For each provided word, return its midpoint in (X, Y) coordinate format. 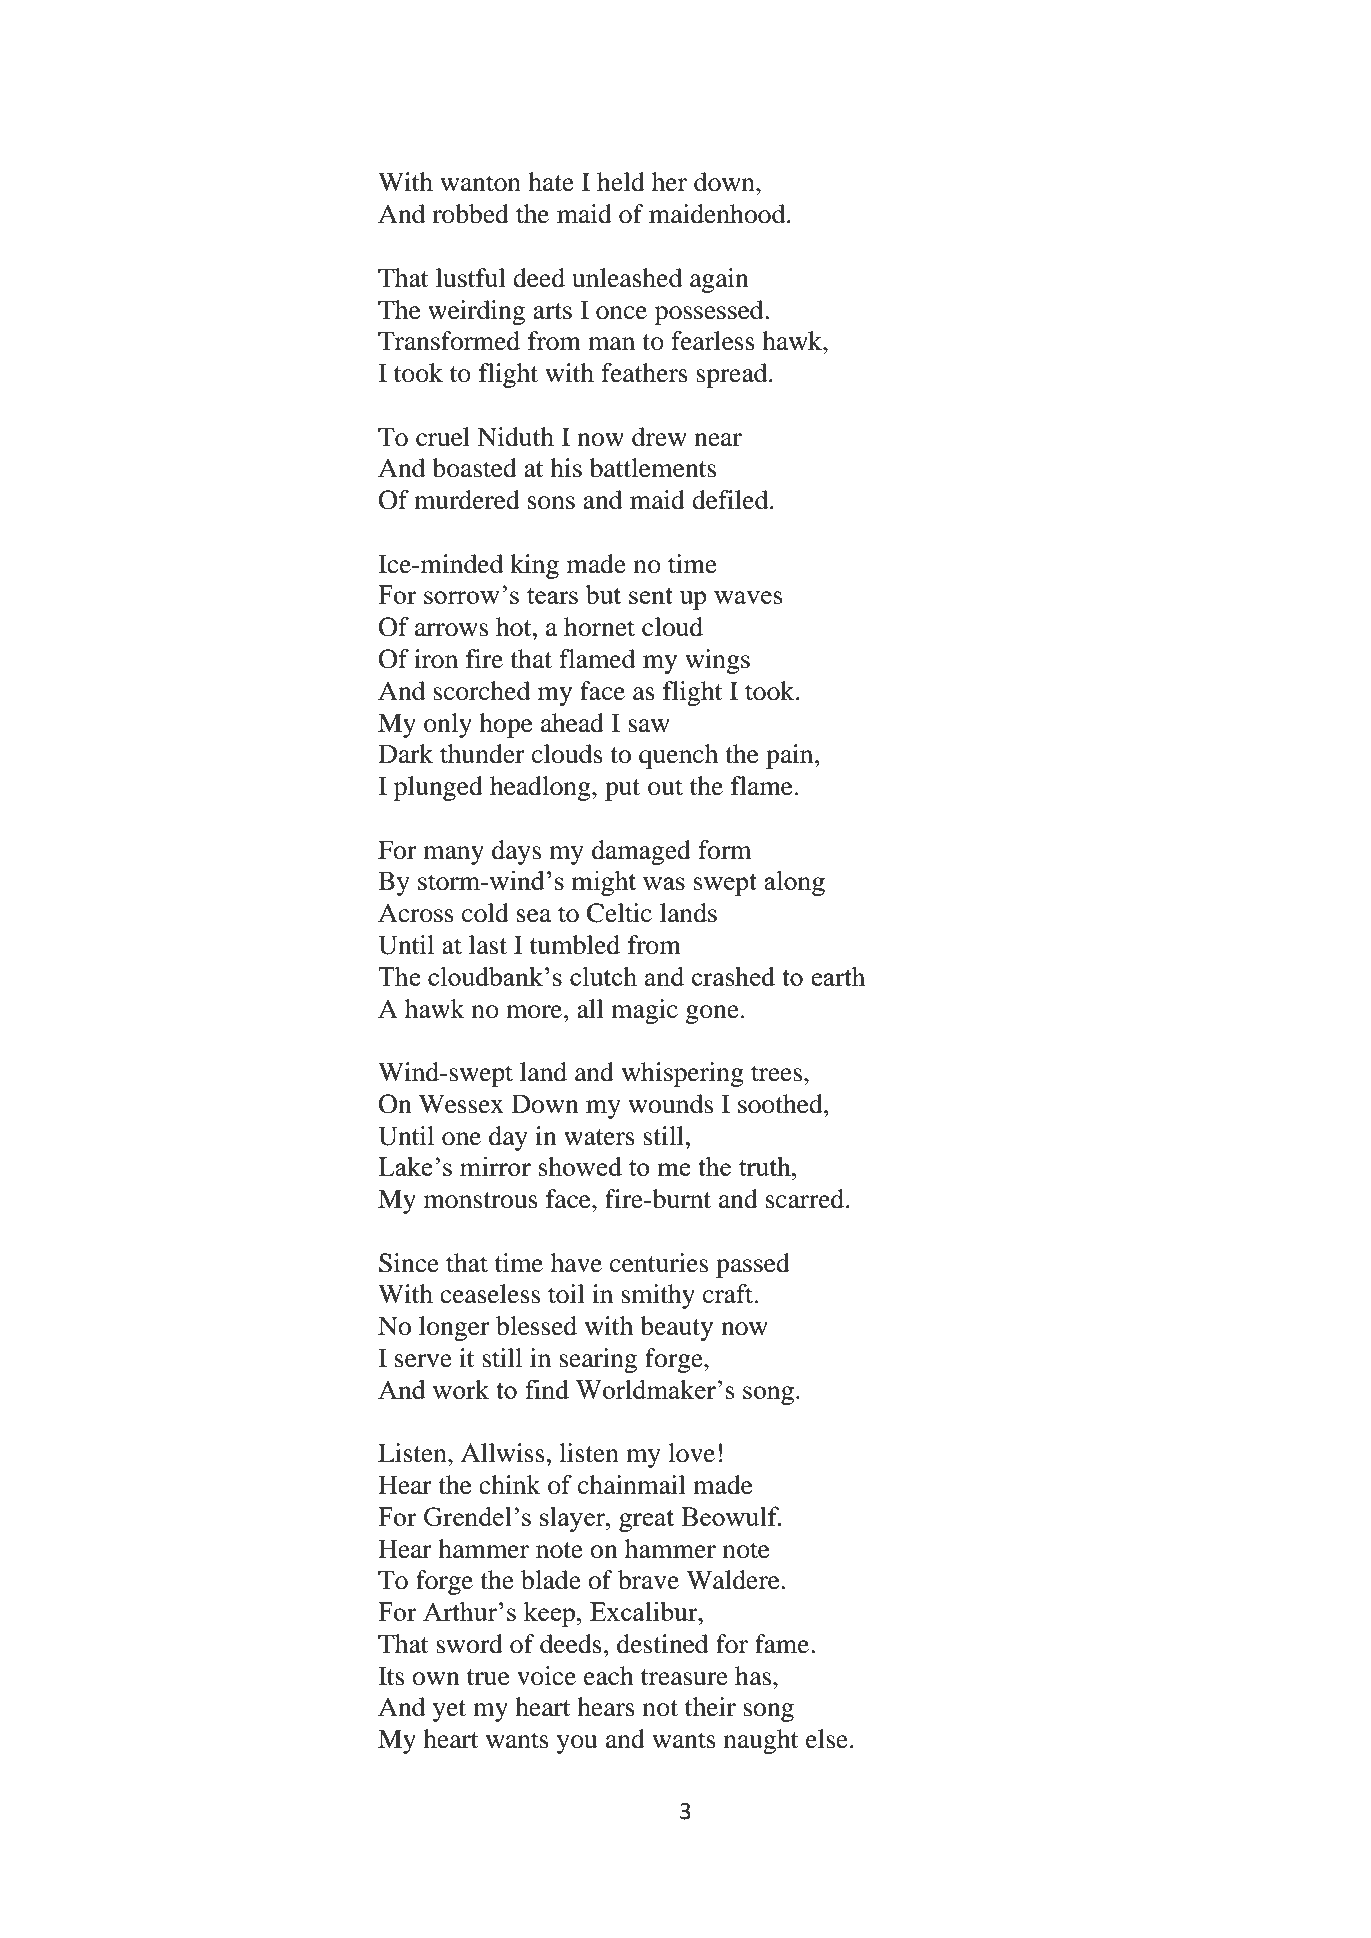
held (621, 182)
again (719, 280)
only (448, 725)
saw (649, 726)
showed (580, 1166)
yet (449, 1711)
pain (791, 756)
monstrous (481, 1200)
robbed (470, 214)
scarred (806, 1199)
